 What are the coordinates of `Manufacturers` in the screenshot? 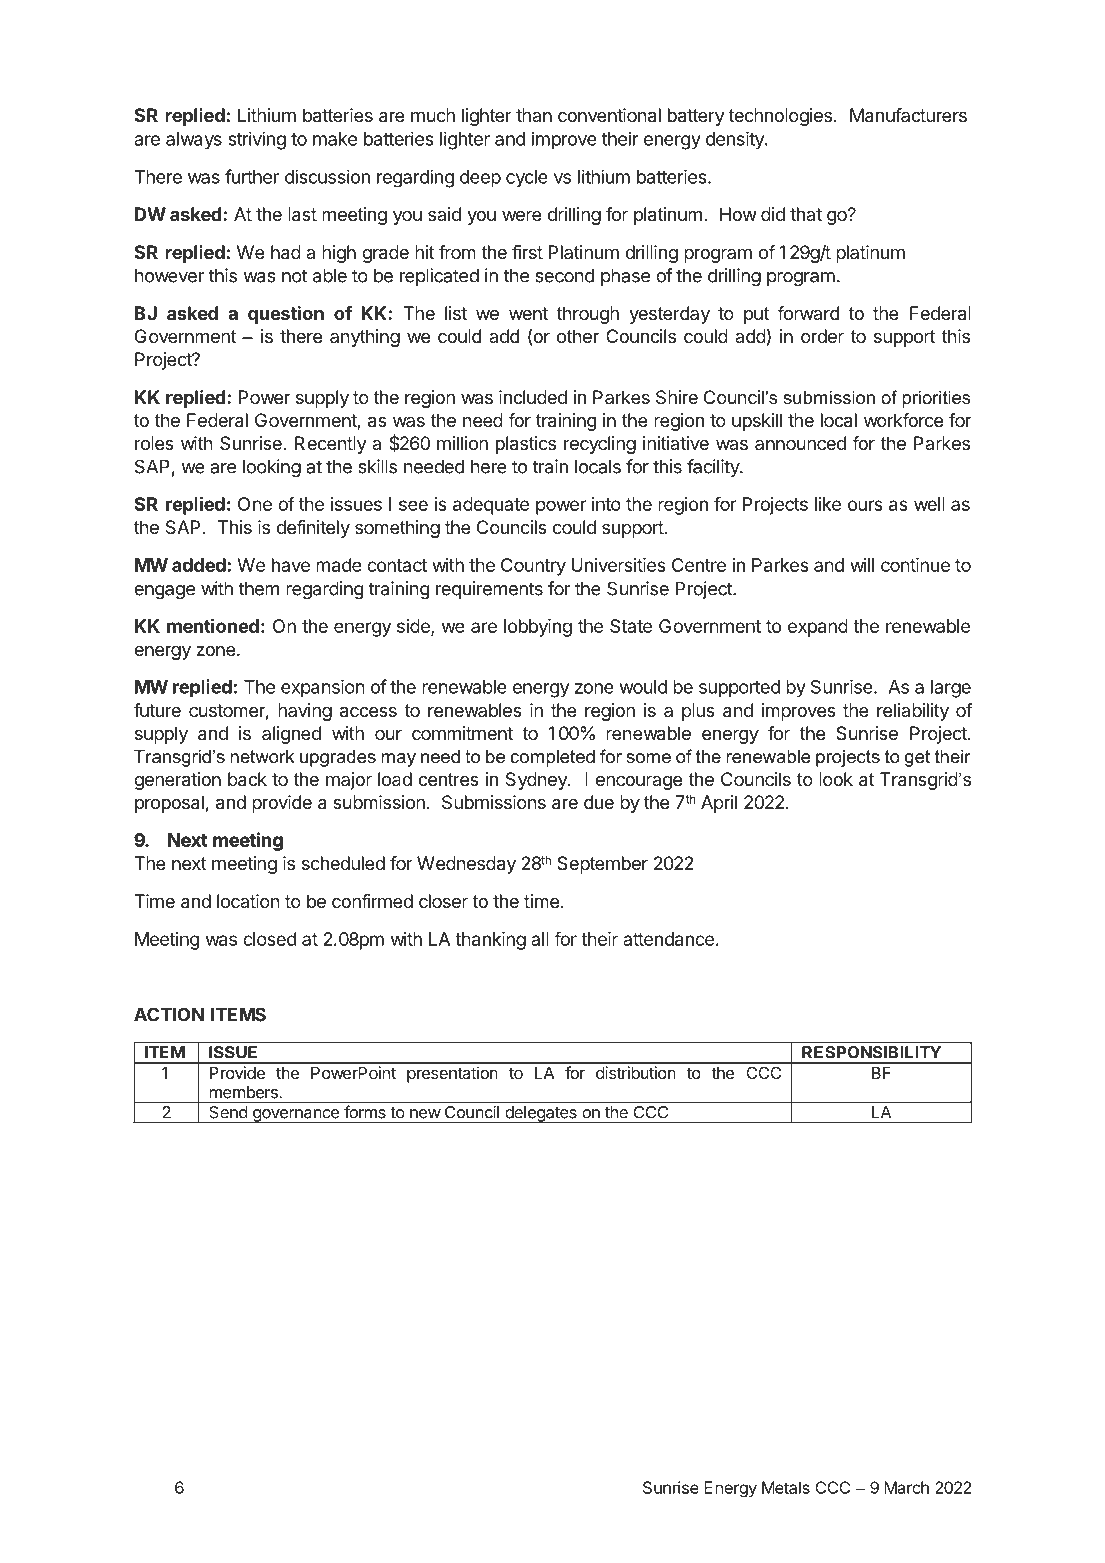 It's located at (908, 115).
